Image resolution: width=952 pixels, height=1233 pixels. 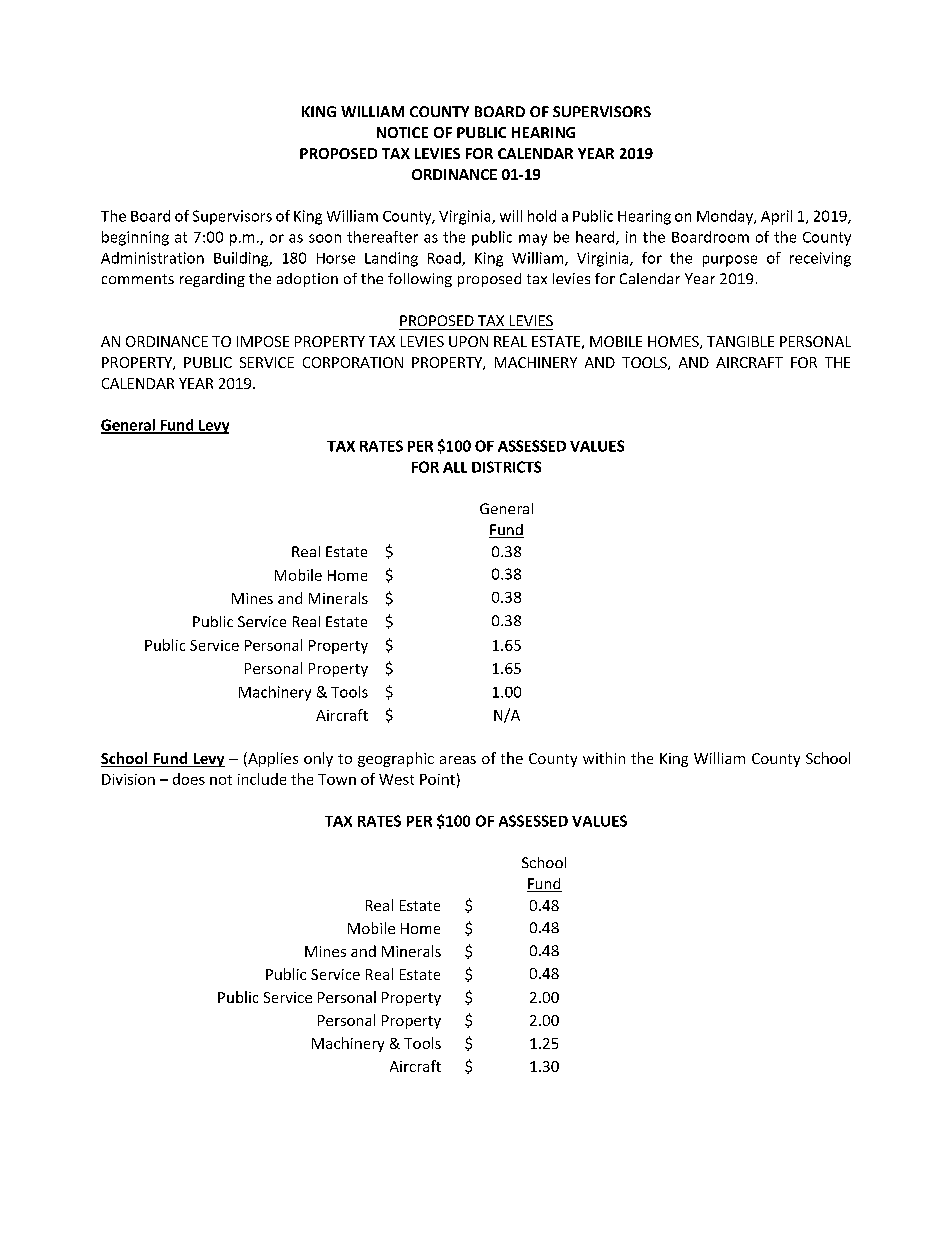 I want to click on TANGIBLE, so click(x=740, y=341).
